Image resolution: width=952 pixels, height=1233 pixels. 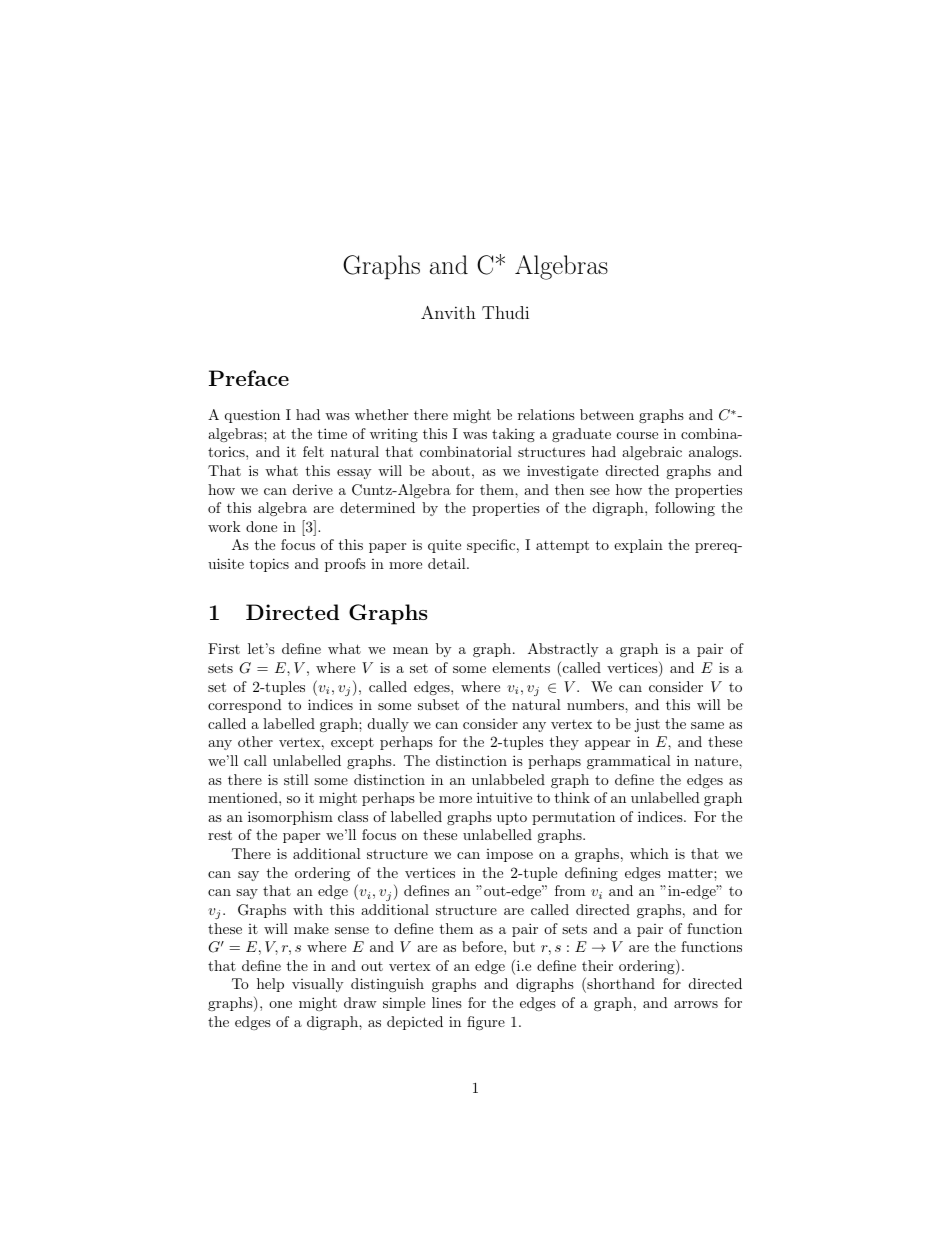 What do you see at coordinates (447, 1002) in the document?
I see `lines` at bounding box center [447, 1002].
